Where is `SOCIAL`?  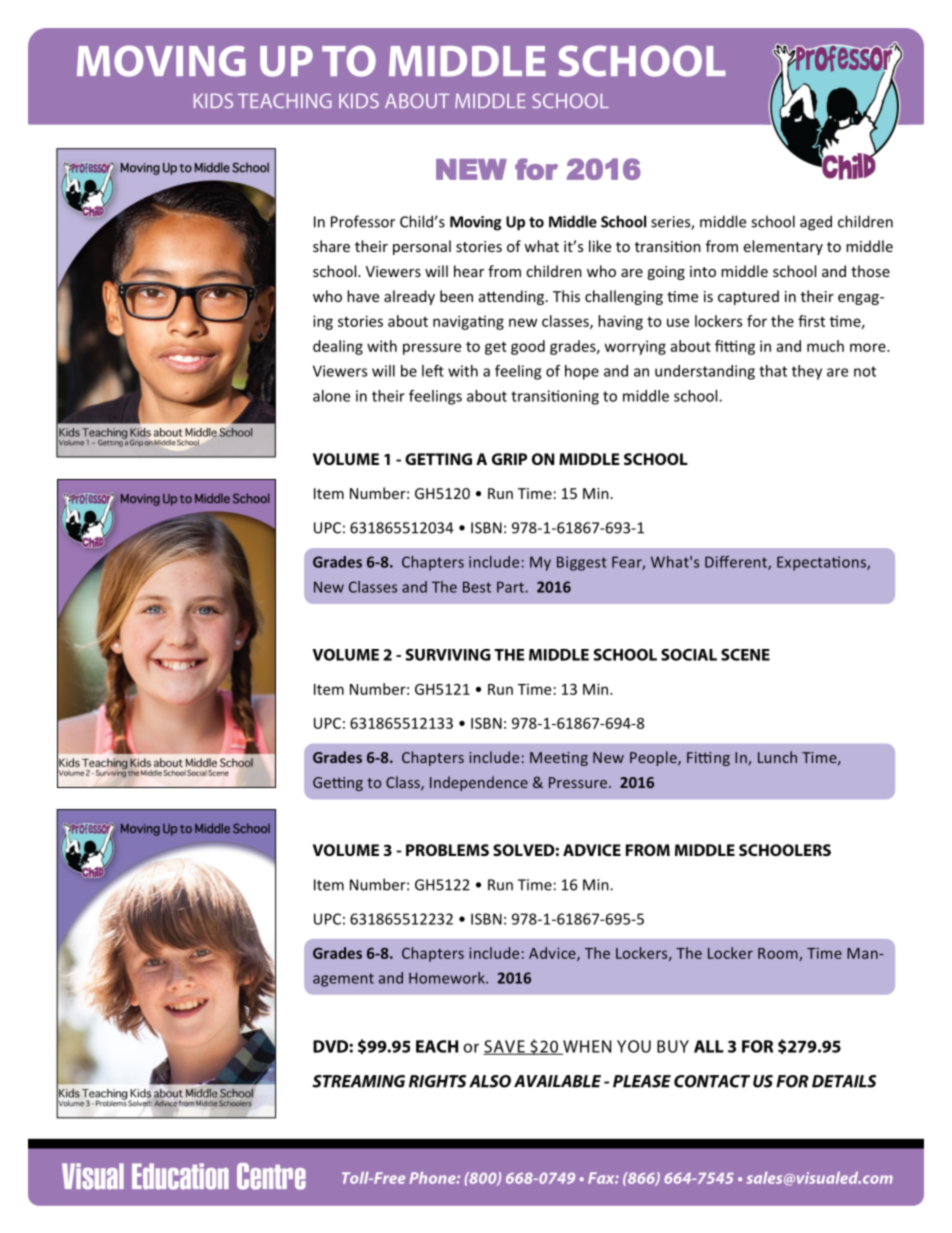
SOCIAL is located at coordinates (689, 655).
